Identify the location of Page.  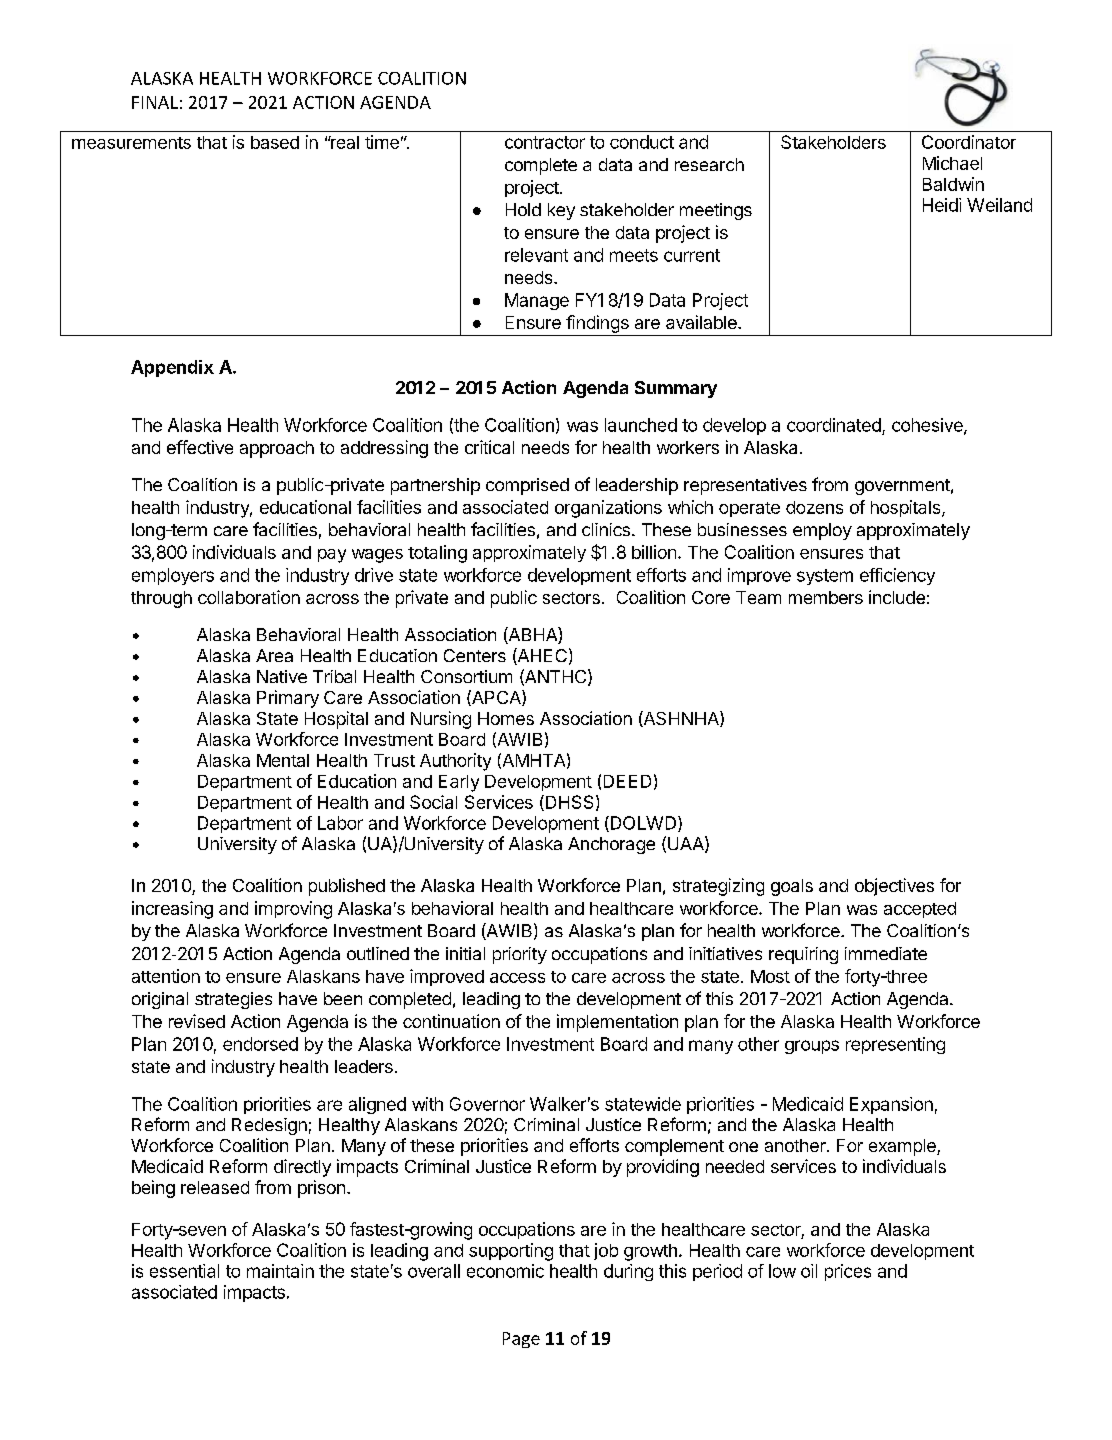
(521, 1340).
